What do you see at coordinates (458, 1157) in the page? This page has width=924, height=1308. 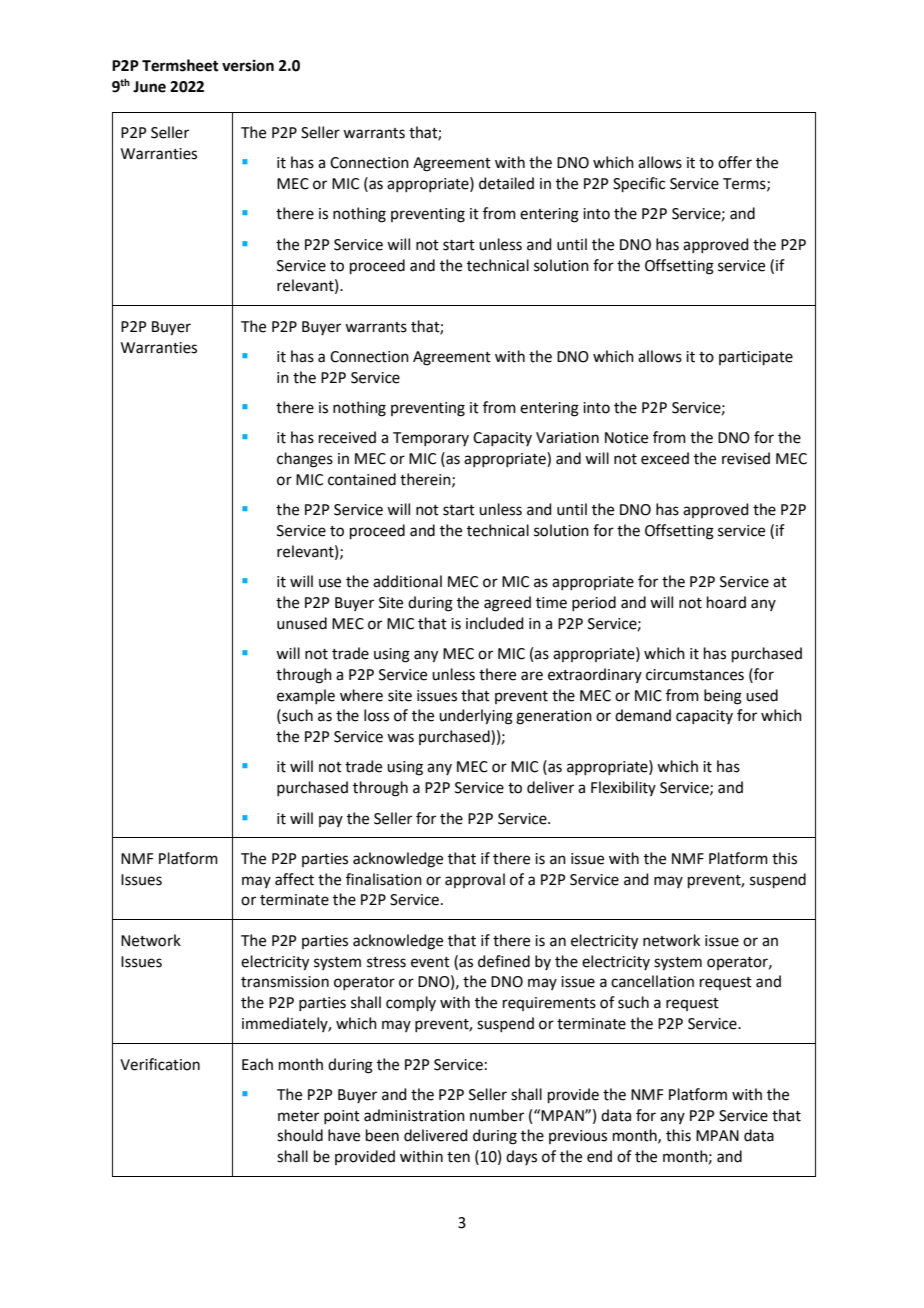 I see `ten` at bounding box center [458, 1157].
